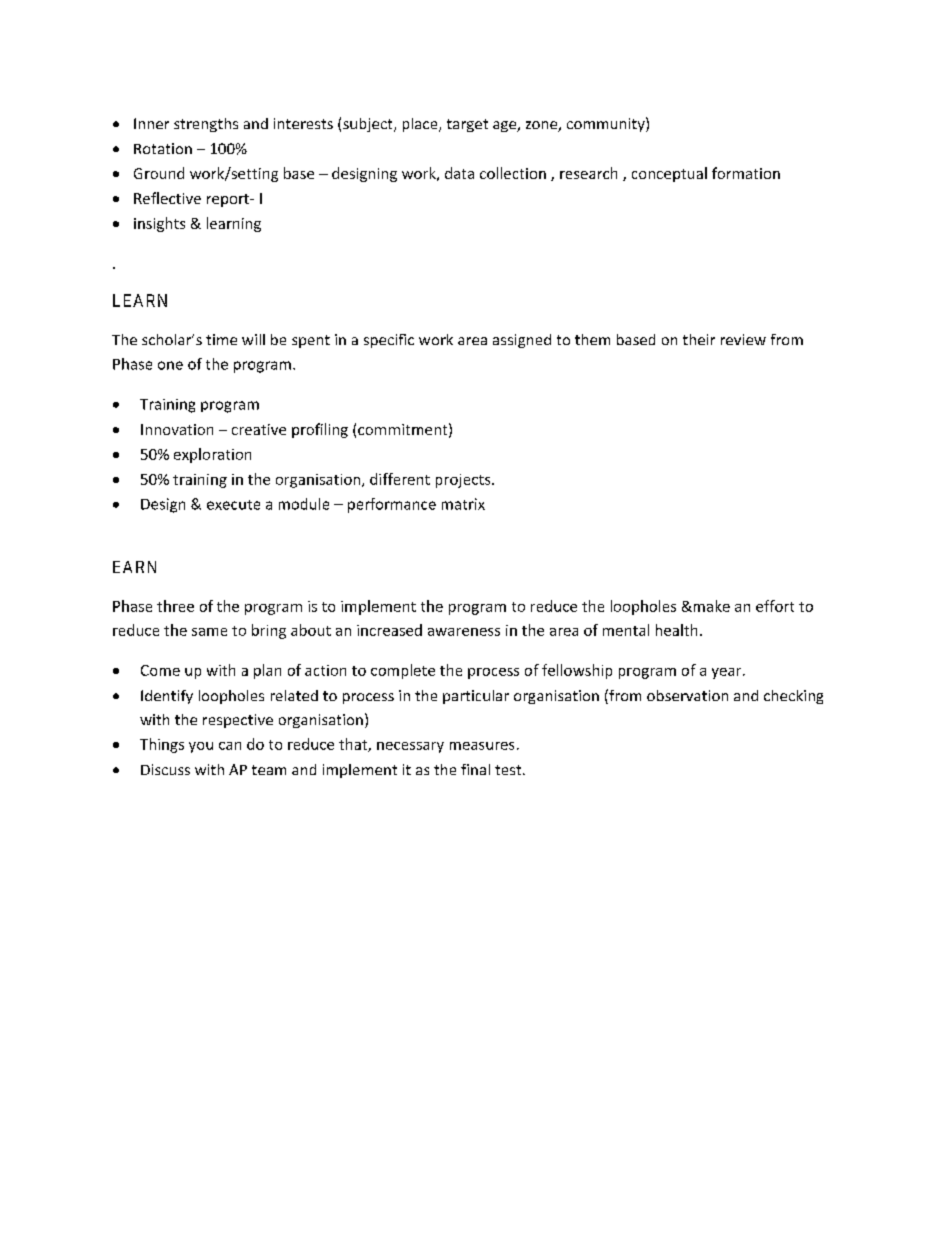  I want to click on target, so click(467, 125).
